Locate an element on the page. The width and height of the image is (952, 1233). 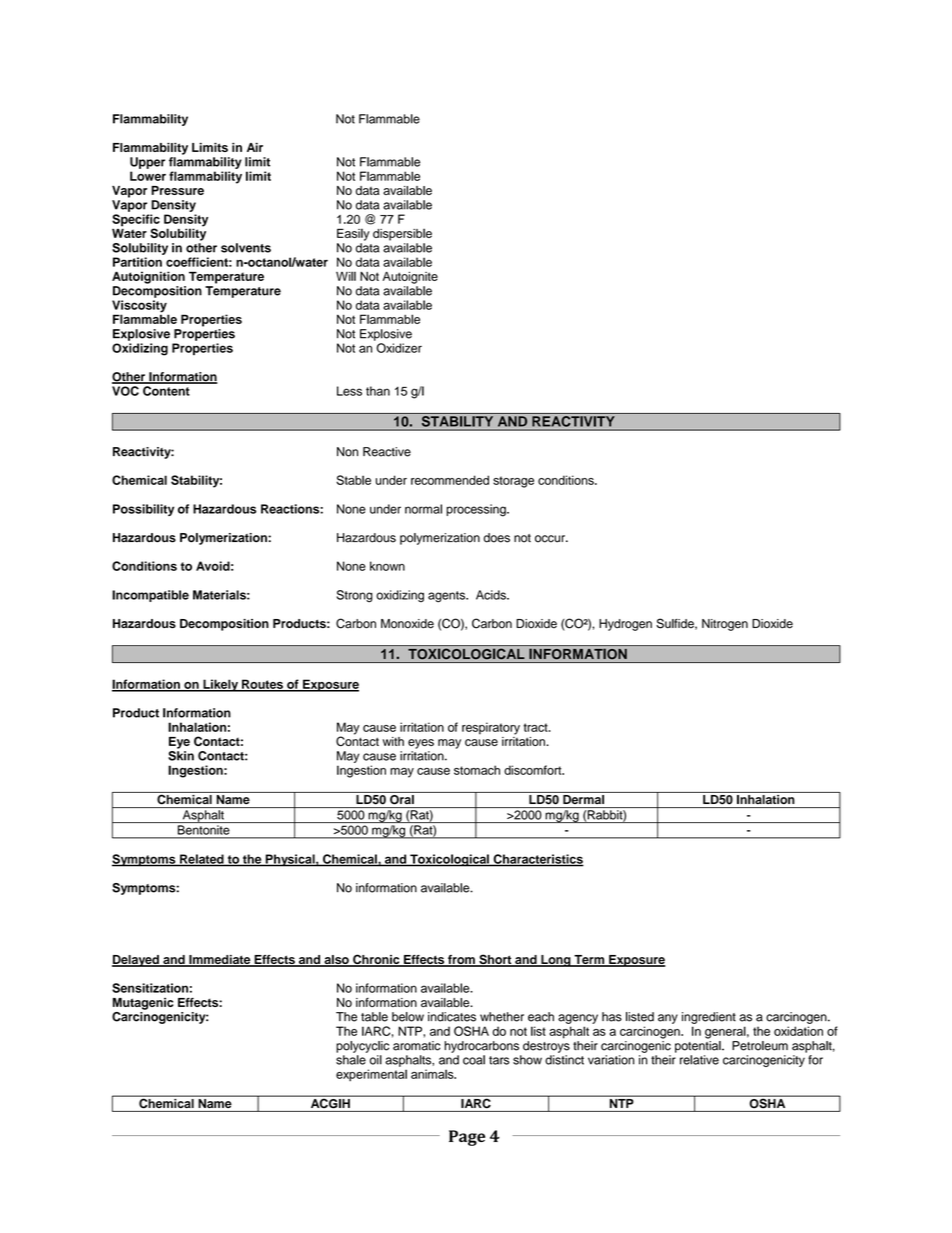
Skin is located at coordinates (181, 756).
